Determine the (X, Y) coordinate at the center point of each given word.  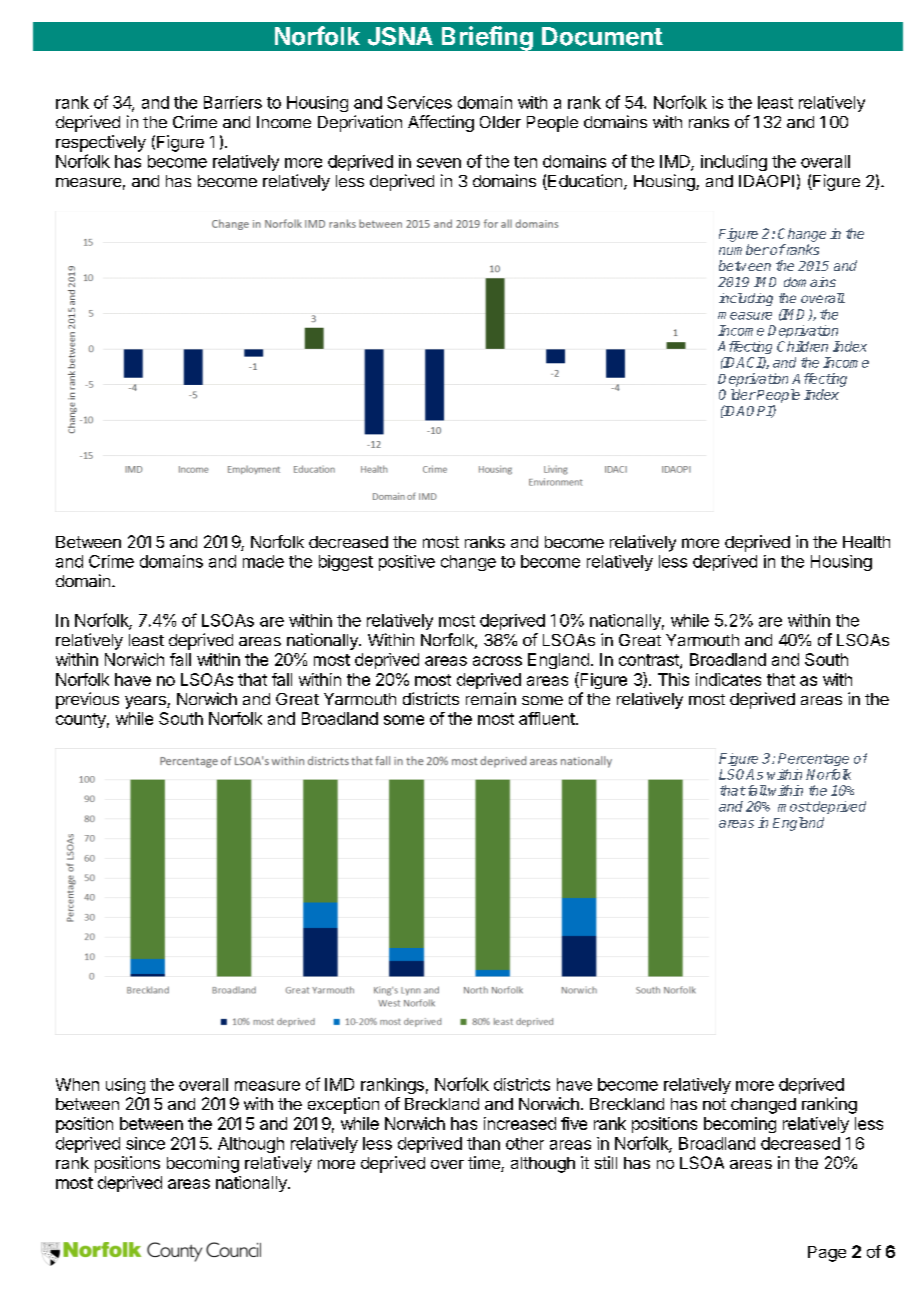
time (485, 1164)
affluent (548, 718)
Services (419, 102)
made (263, 561)
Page (827, 1254)
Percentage (813, 759)
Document (602, 36)
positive (407, 563)
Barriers (233, 102)
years (146, 702)
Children (802, 346)
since (145, 1143)
